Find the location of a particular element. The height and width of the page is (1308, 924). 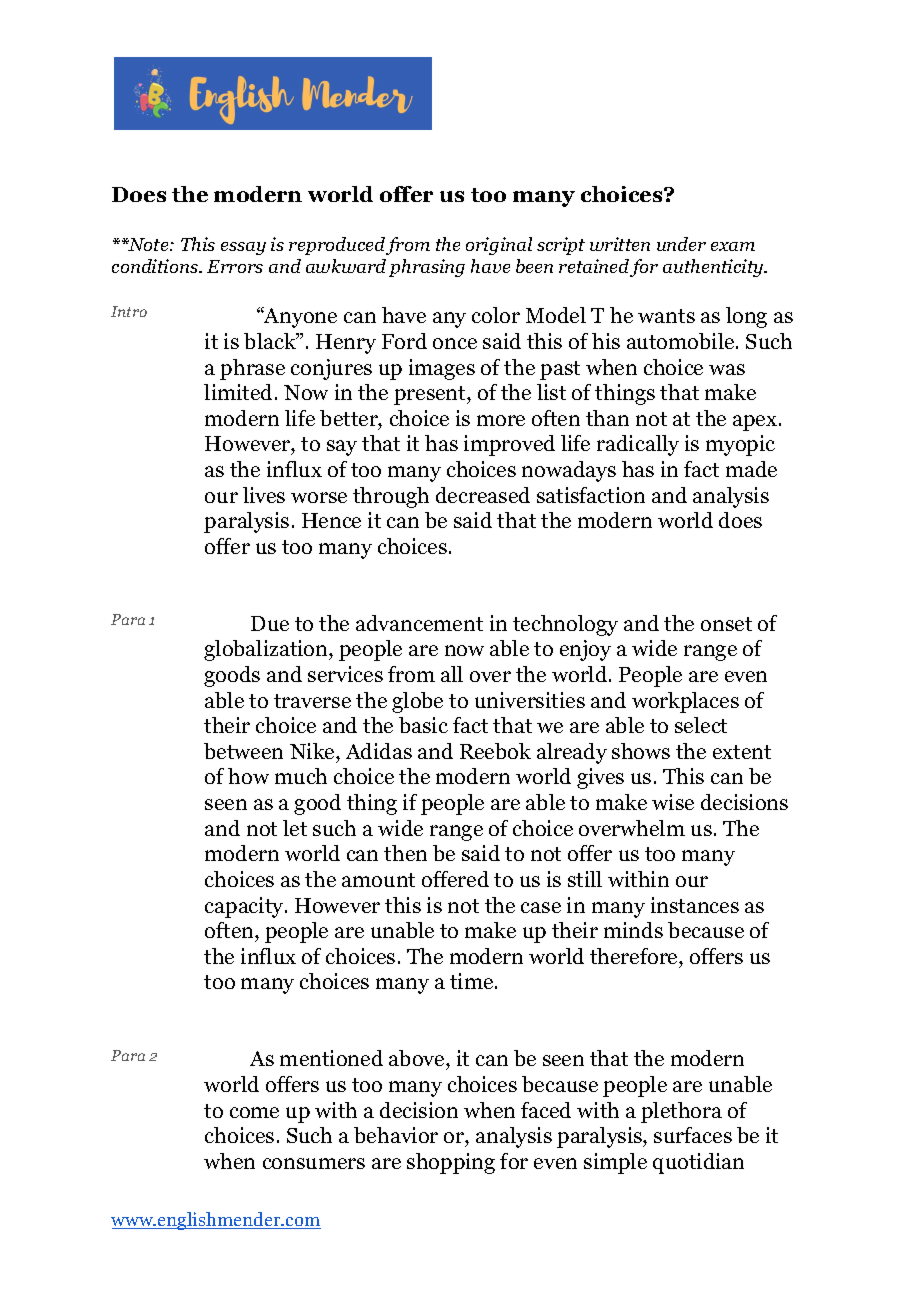

onset is located at coordinates (726, 624).
